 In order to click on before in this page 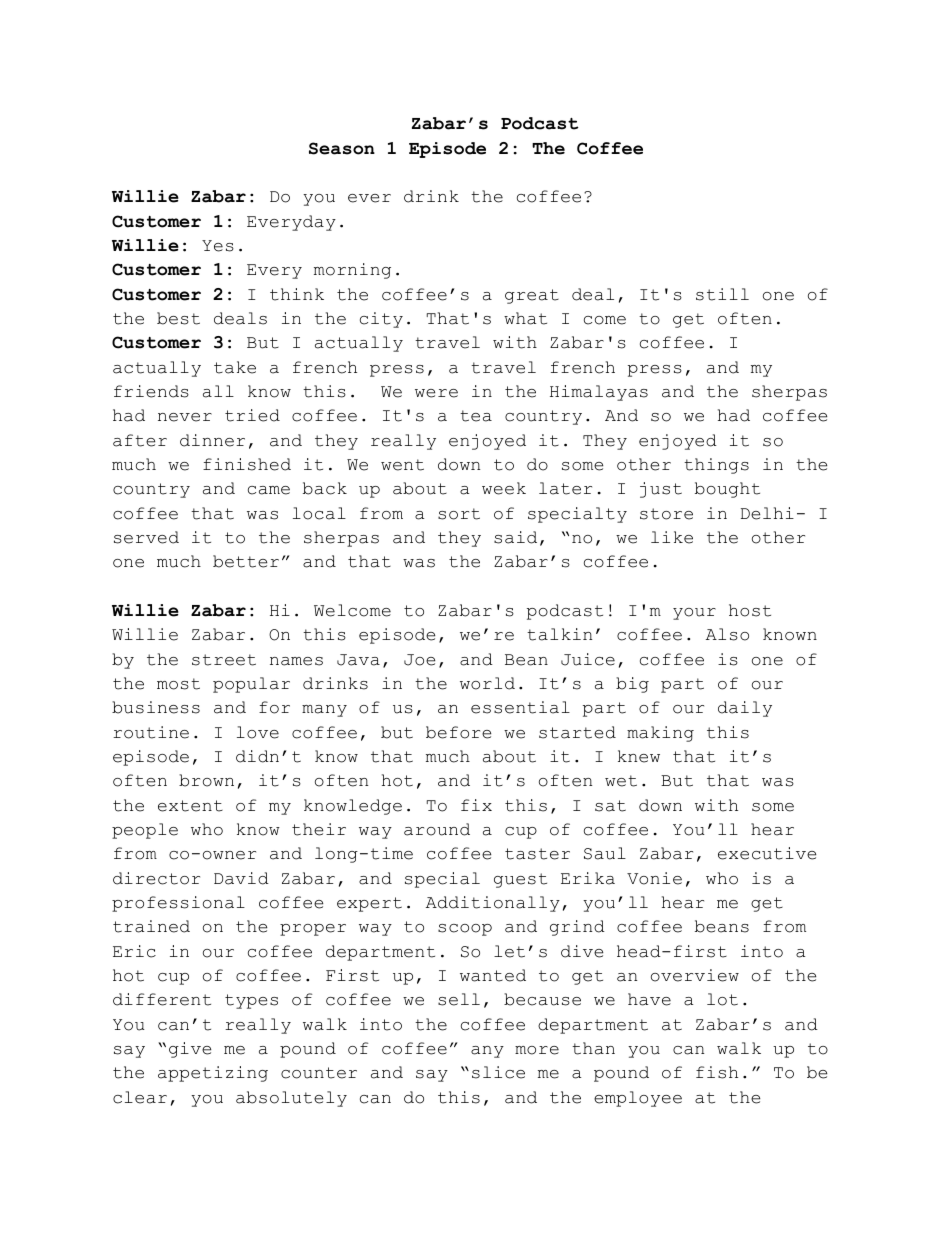, I will do `click(458, 732)`.
